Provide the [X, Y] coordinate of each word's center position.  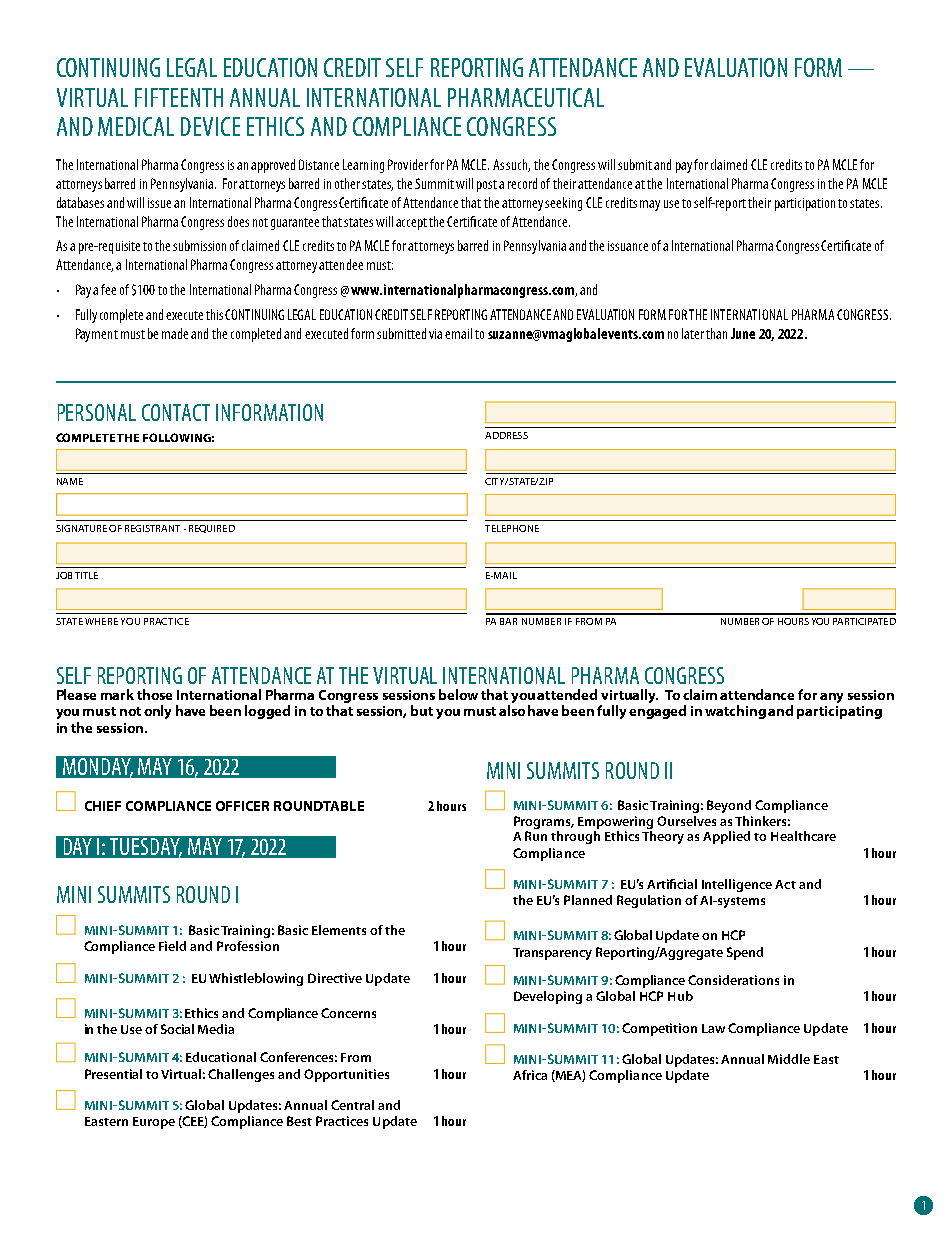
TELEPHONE [512, 528]
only [157, 712]
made [175, 333]
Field [172, 946]
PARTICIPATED [864, 621]
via [435, 334]
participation [805, 204]
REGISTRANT [152, 528]
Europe [154, 1123]
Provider [408, 164]
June [743, 333]
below [458, 694]
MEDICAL [136, 126]
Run [536, 836]
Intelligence [737, 885]
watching [735, 712]
